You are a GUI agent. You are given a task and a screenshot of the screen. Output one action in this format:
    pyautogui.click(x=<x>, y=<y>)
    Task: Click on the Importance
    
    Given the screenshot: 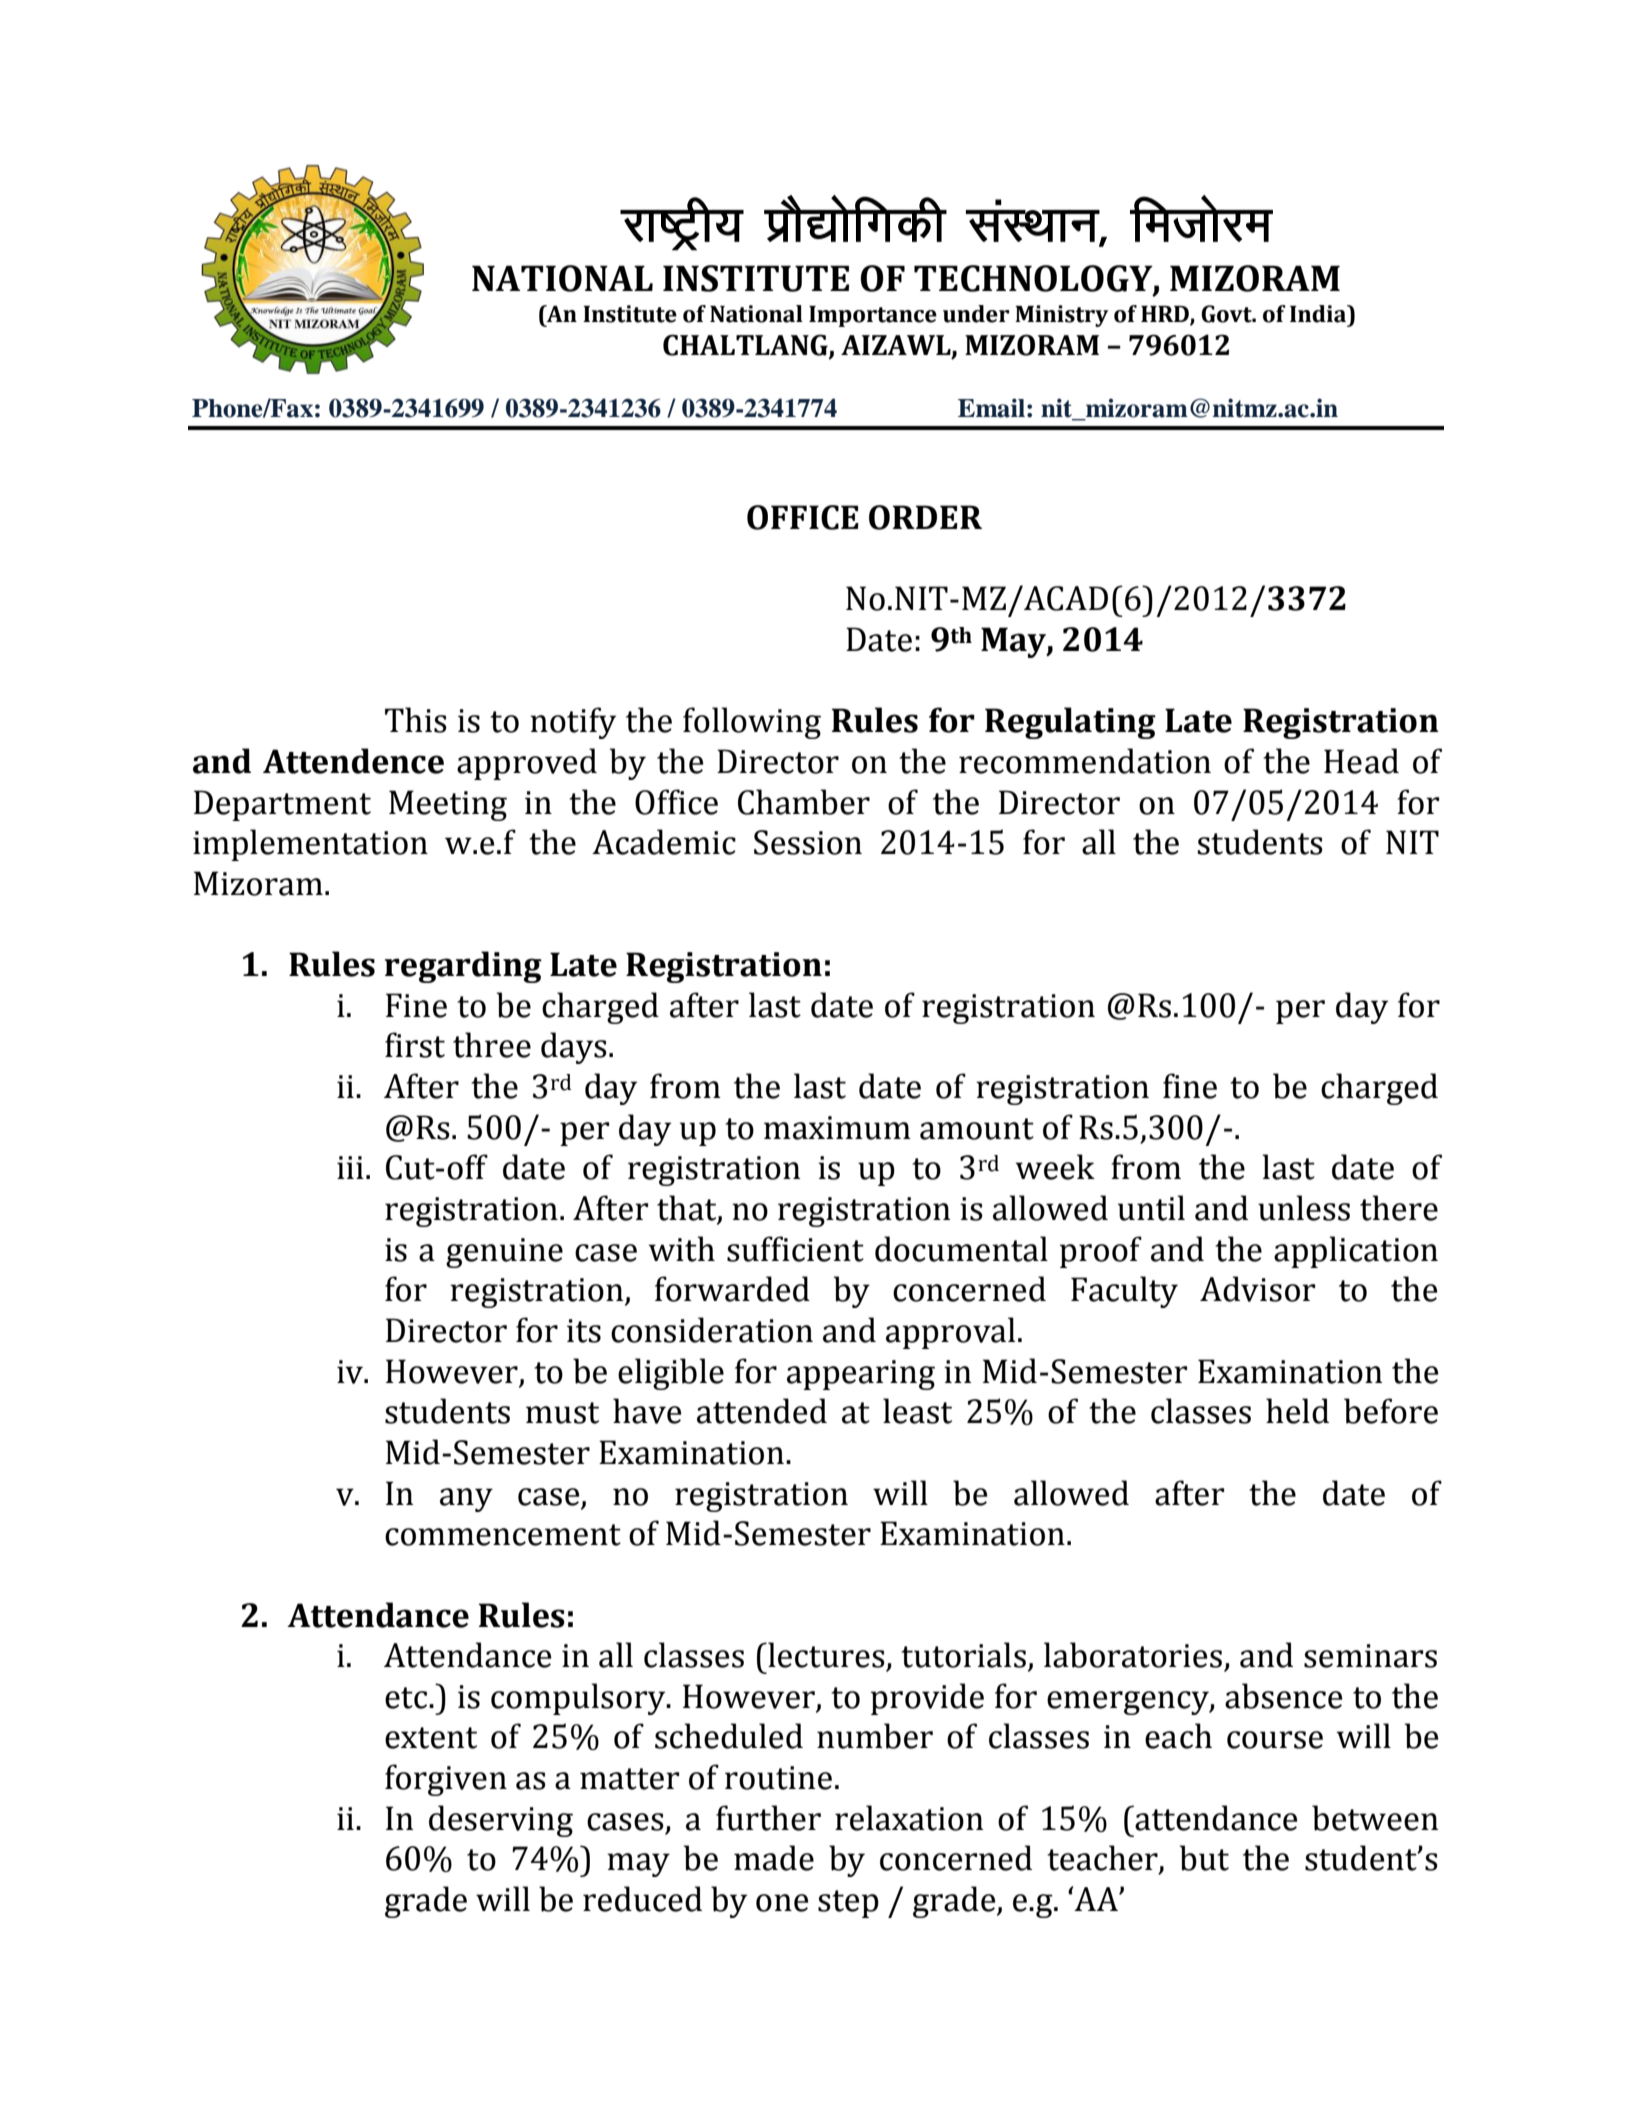 What is the action you would take?
    pyautogui.click(x=873, y=316)
